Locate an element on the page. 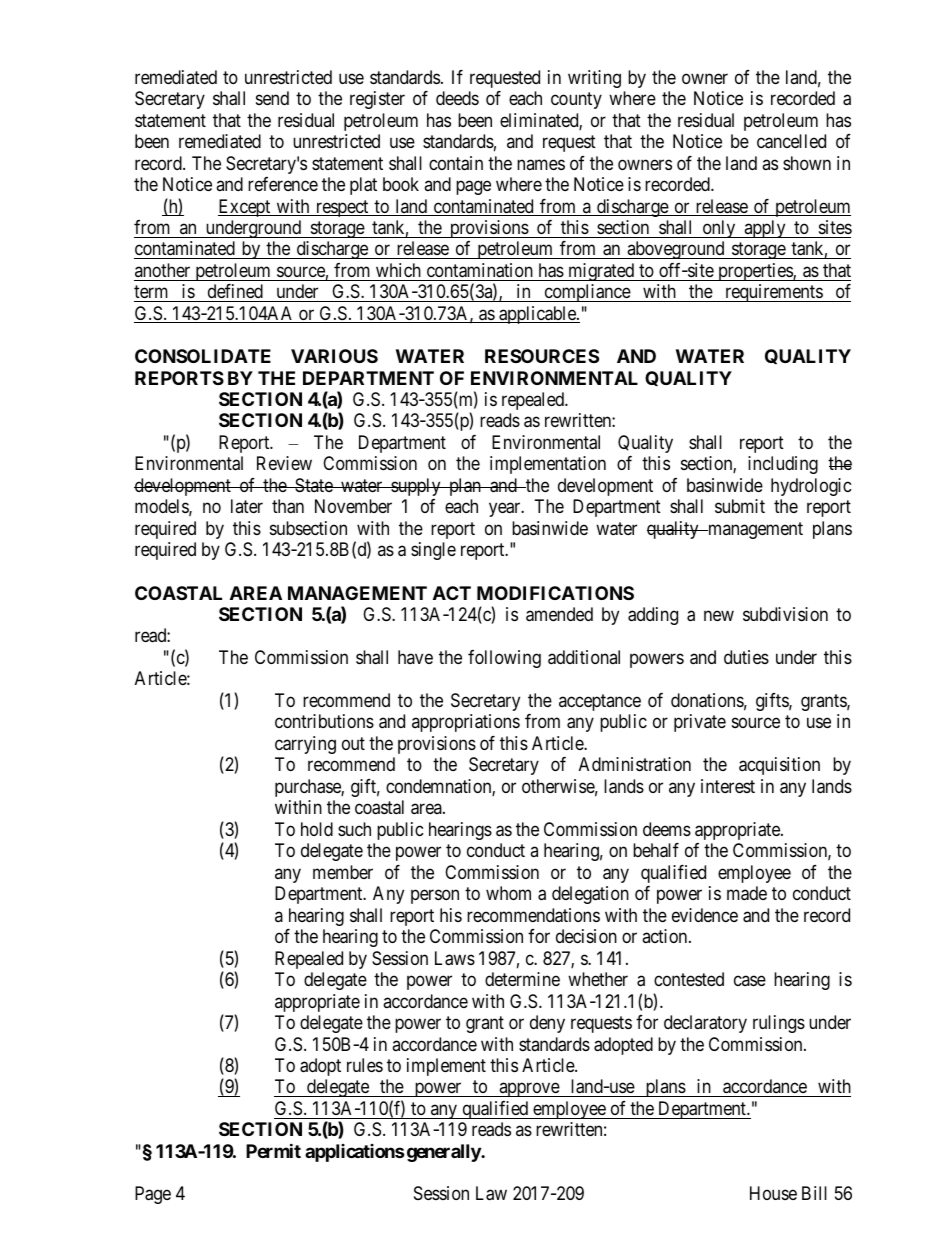 This page has height=1233, width=952. hold is located at coordinates (317, 829).
